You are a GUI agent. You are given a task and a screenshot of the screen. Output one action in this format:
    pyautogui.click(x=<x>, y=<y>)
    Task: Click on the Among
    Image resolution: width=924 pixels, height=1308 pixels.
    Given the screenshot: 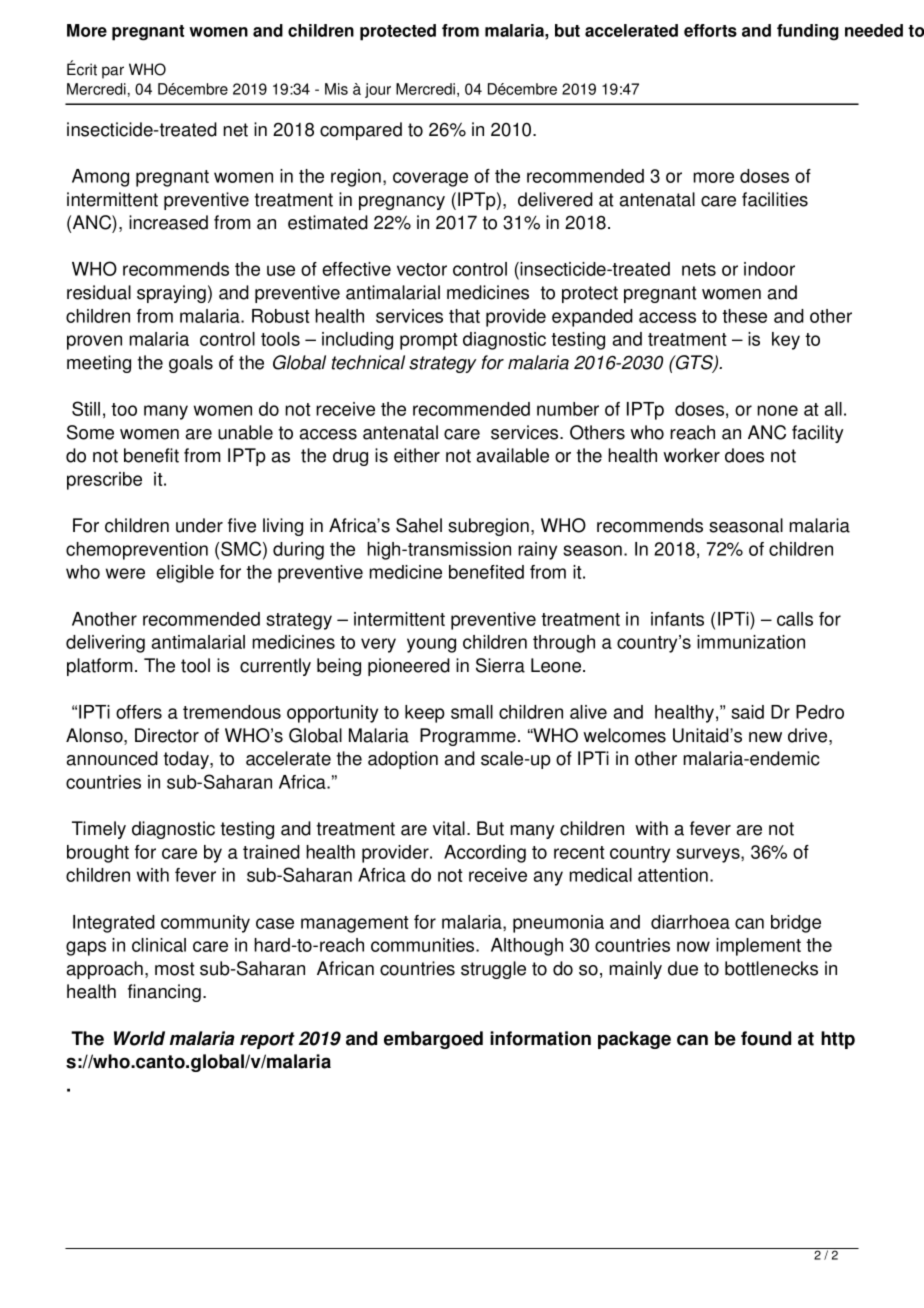 What is the action you would take?
    pyautogui.click(x=100, y=178)
